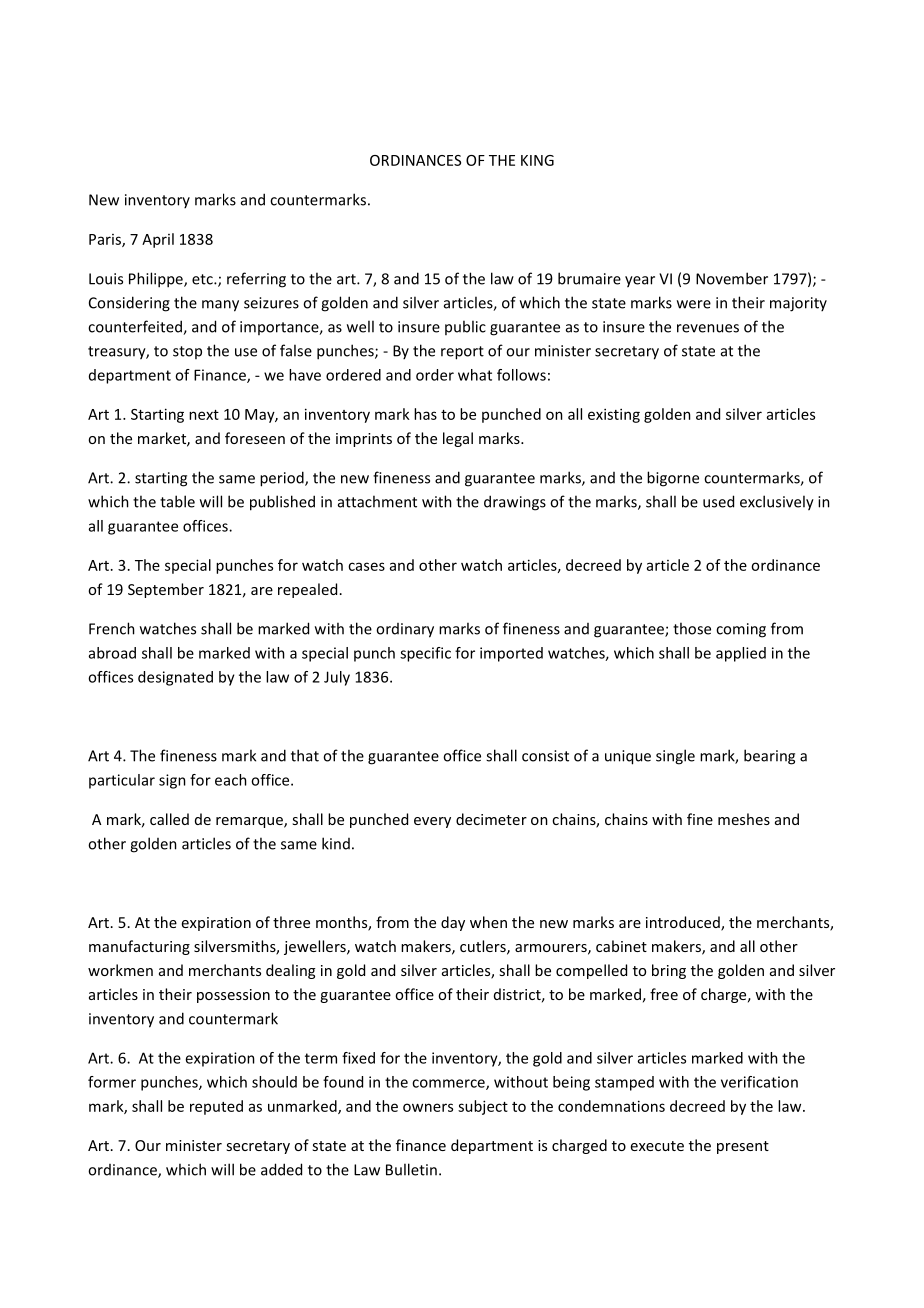 This document has width=924, height=1308. Describe the element at coordinates (428, 1107) in the document. I see `owners` at that location.
